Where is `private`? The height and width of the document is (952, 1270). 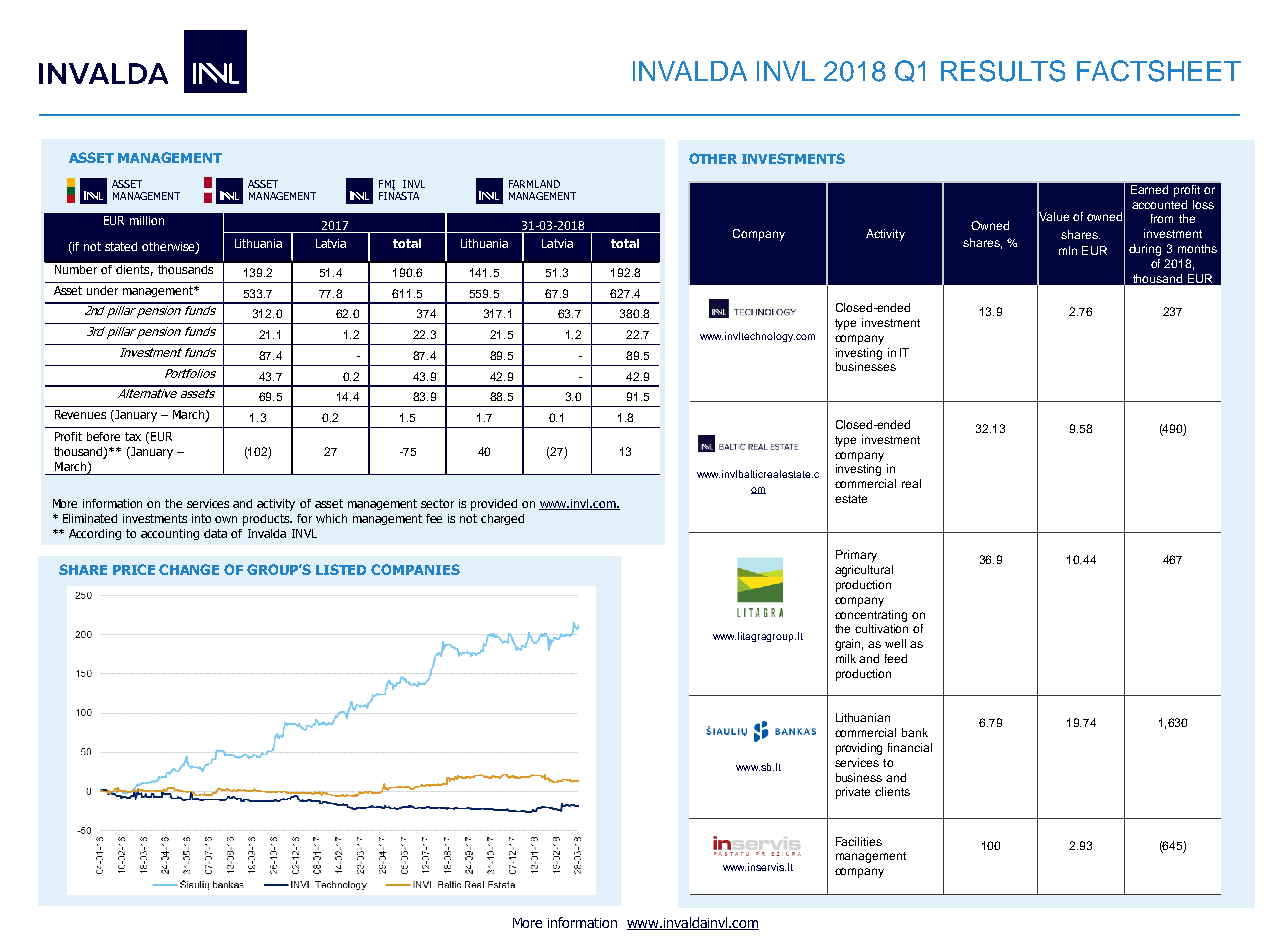 private is located at coordinates (853, 793).
